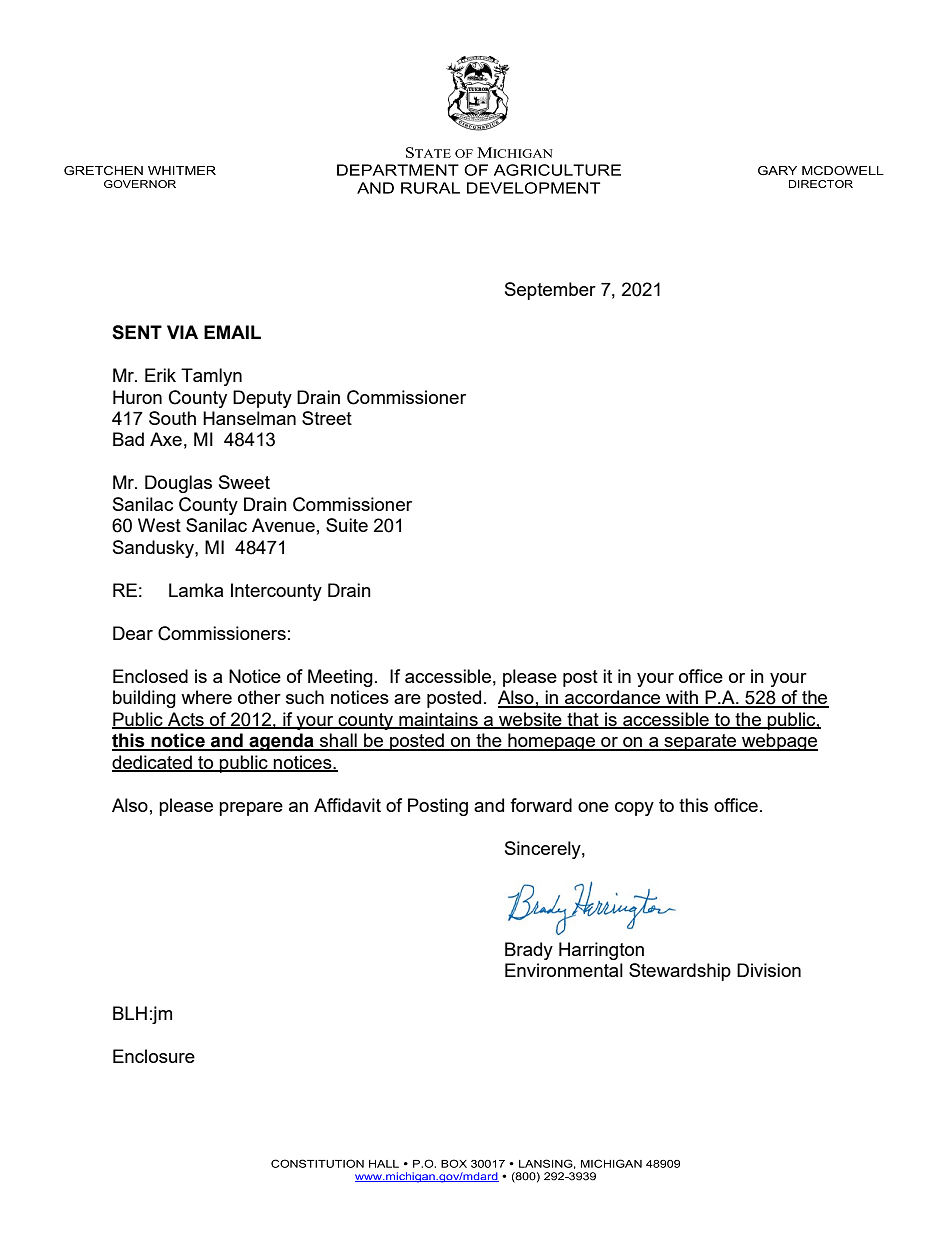  Describe the element at coordinates (550, 291) in the screenshot. I see `September` at that location.
